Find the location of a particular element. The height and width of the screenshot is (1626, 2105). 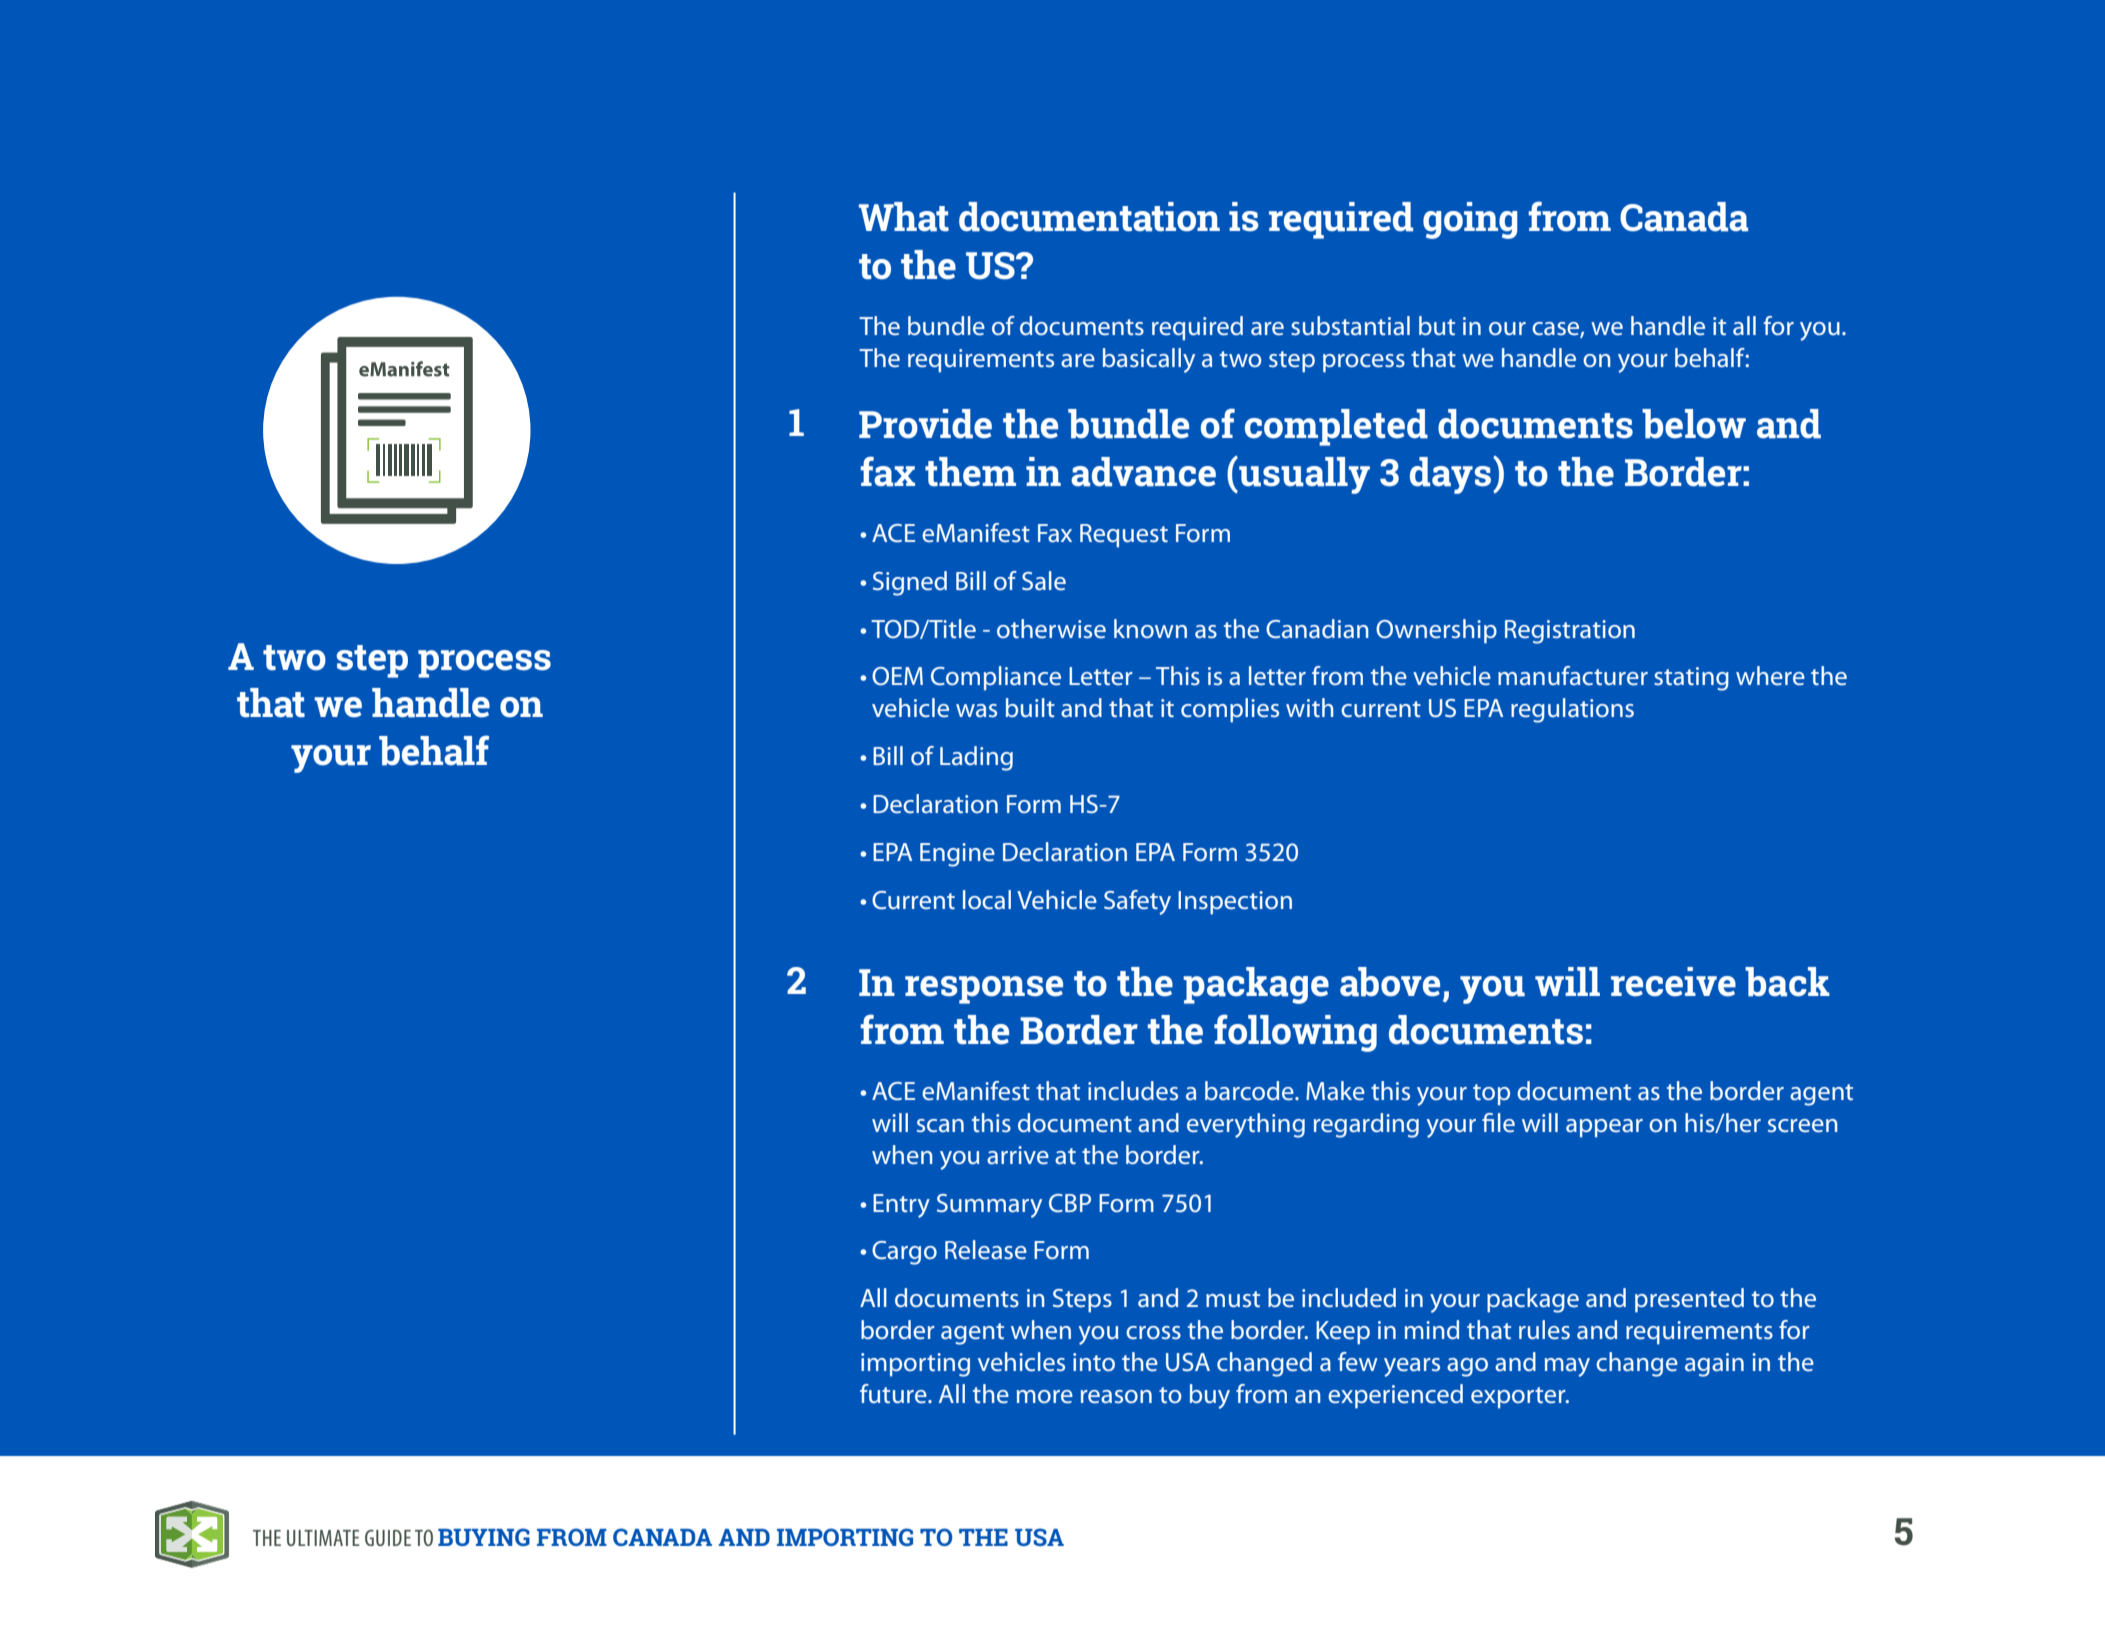

Compliance is located at coordinates (996, 678).
